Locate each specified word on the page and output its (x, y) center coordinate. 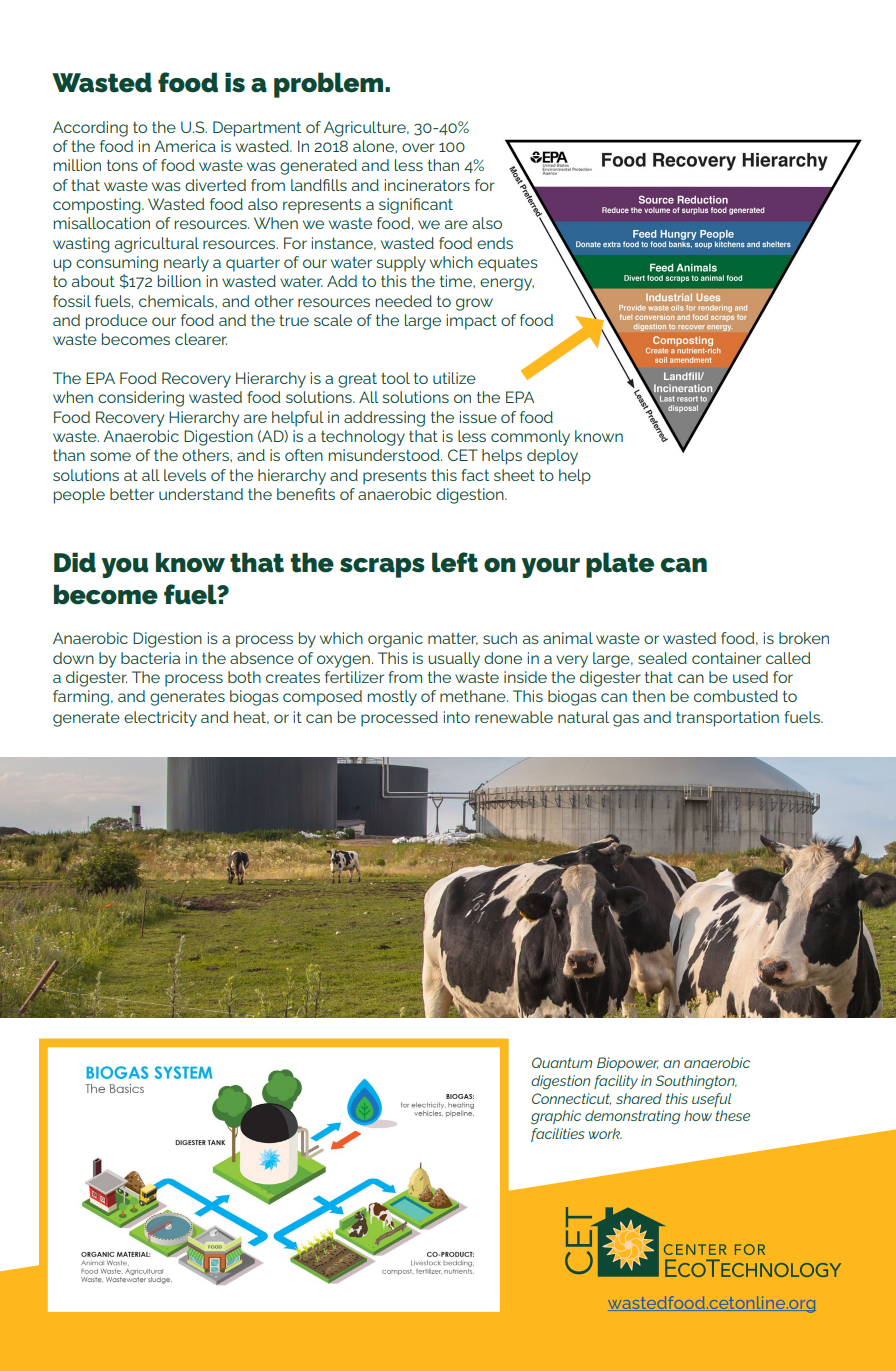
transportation (727, 719)
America (185, 146)
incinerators (427, 185)
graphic (556, 1117)
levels (185, 475)
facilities (558, 1135)
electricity (160, 719)
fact (475, 475)
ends (495, 243)
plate (620, 565)
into (457, 717)
